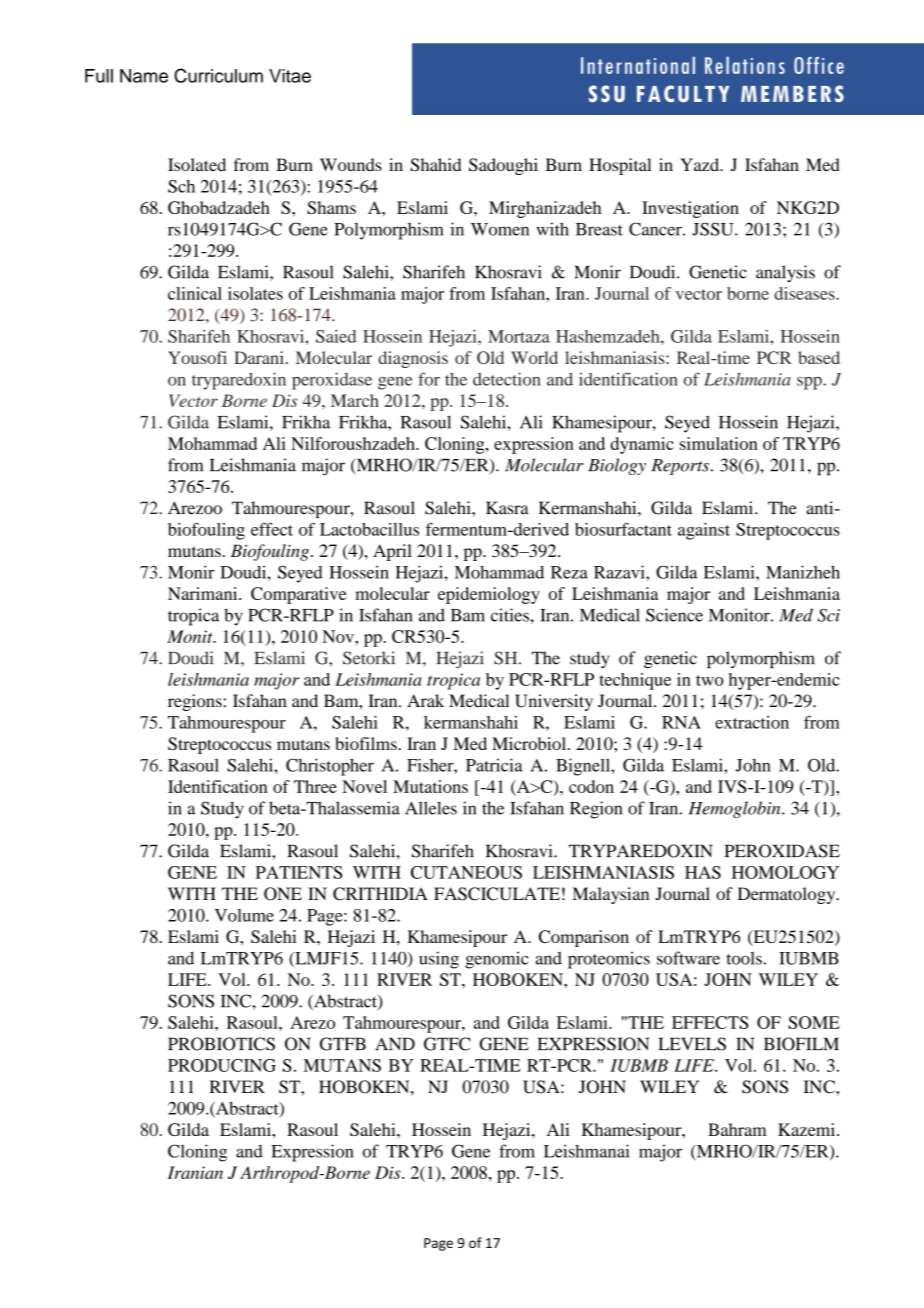 Image resolution: width=924 pixels, height=1308 pixels. I want to click on Comparative, so click(299, 595).
